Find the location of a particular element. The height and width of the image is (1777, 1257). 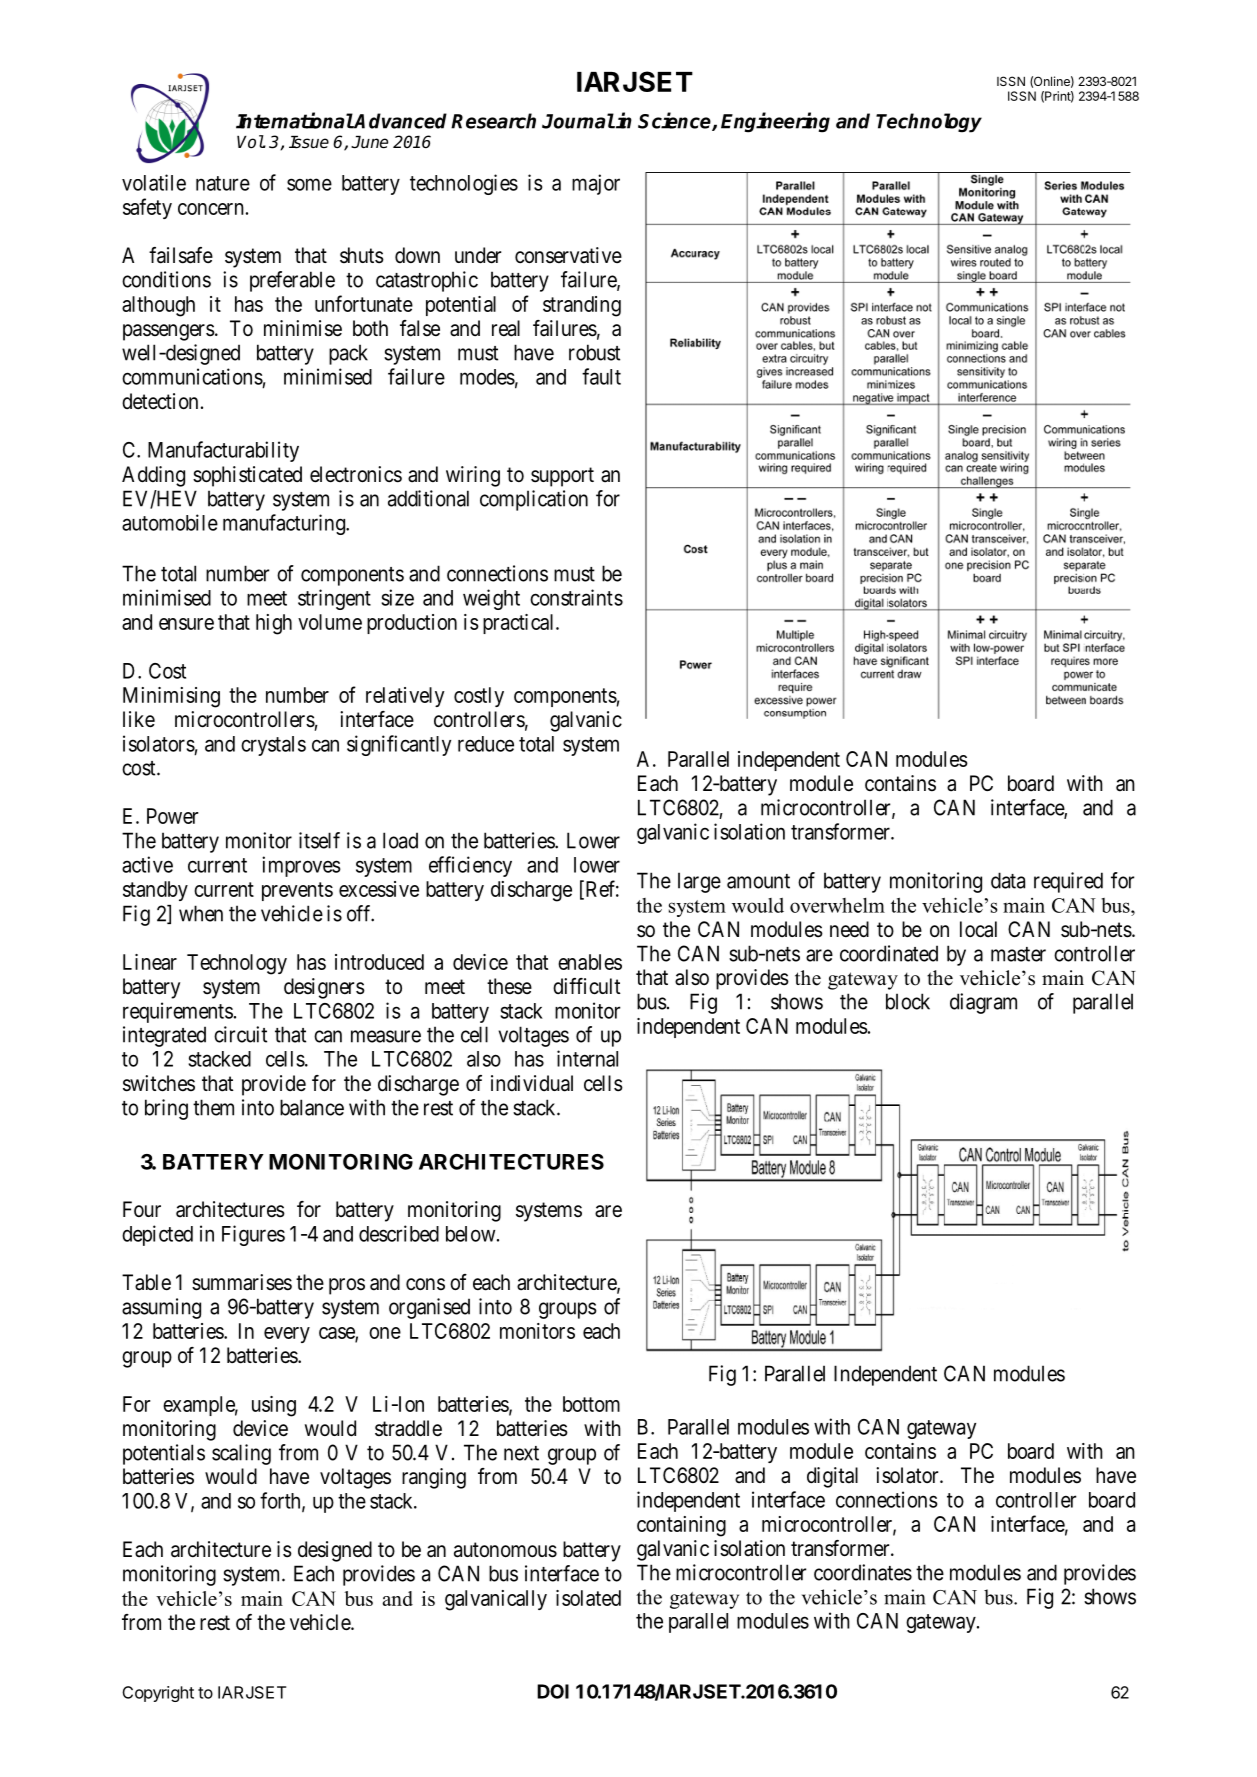

diagram is located at coordinates (983, 1003).
